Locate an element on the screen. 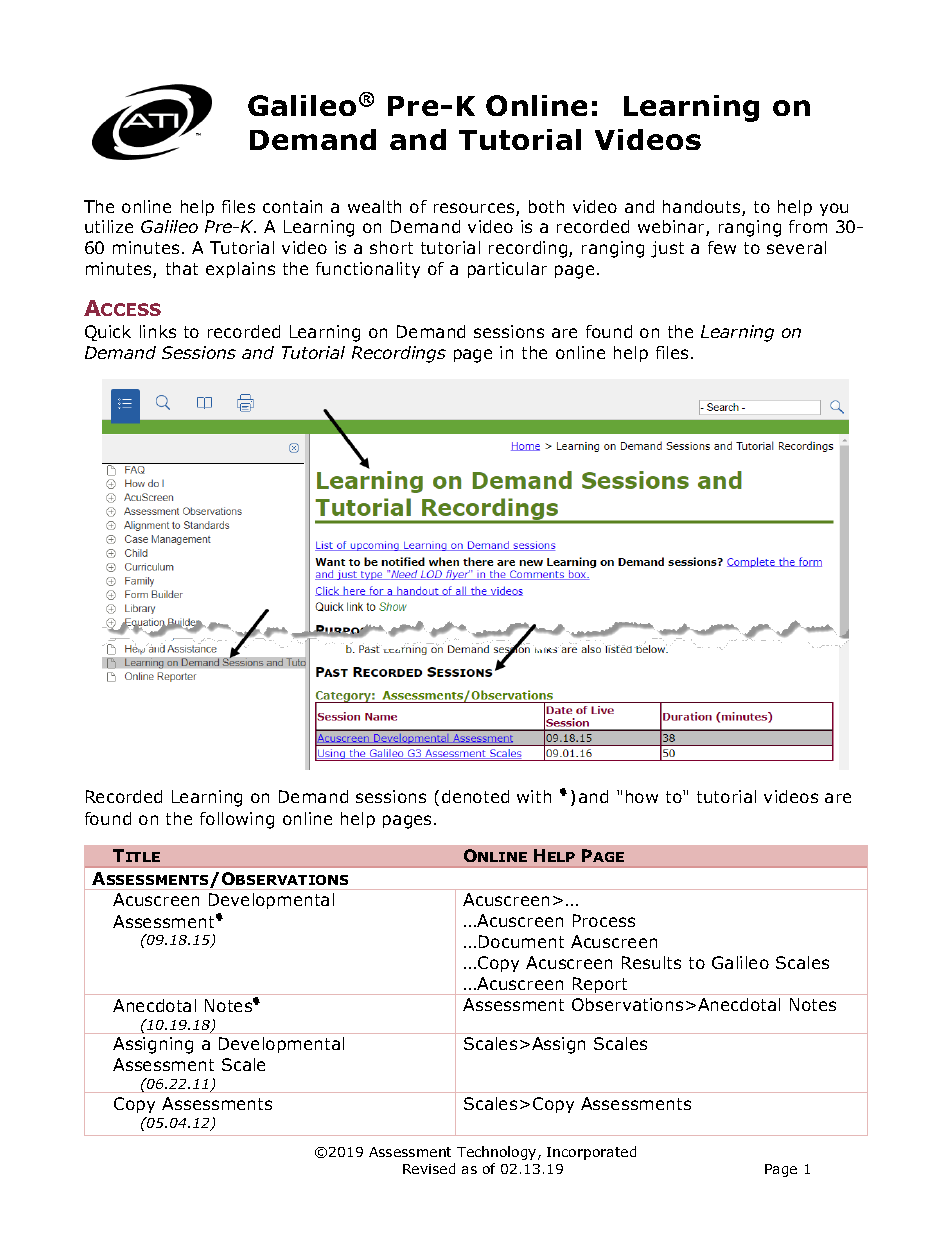  that is located at coordinates (182, 268).
